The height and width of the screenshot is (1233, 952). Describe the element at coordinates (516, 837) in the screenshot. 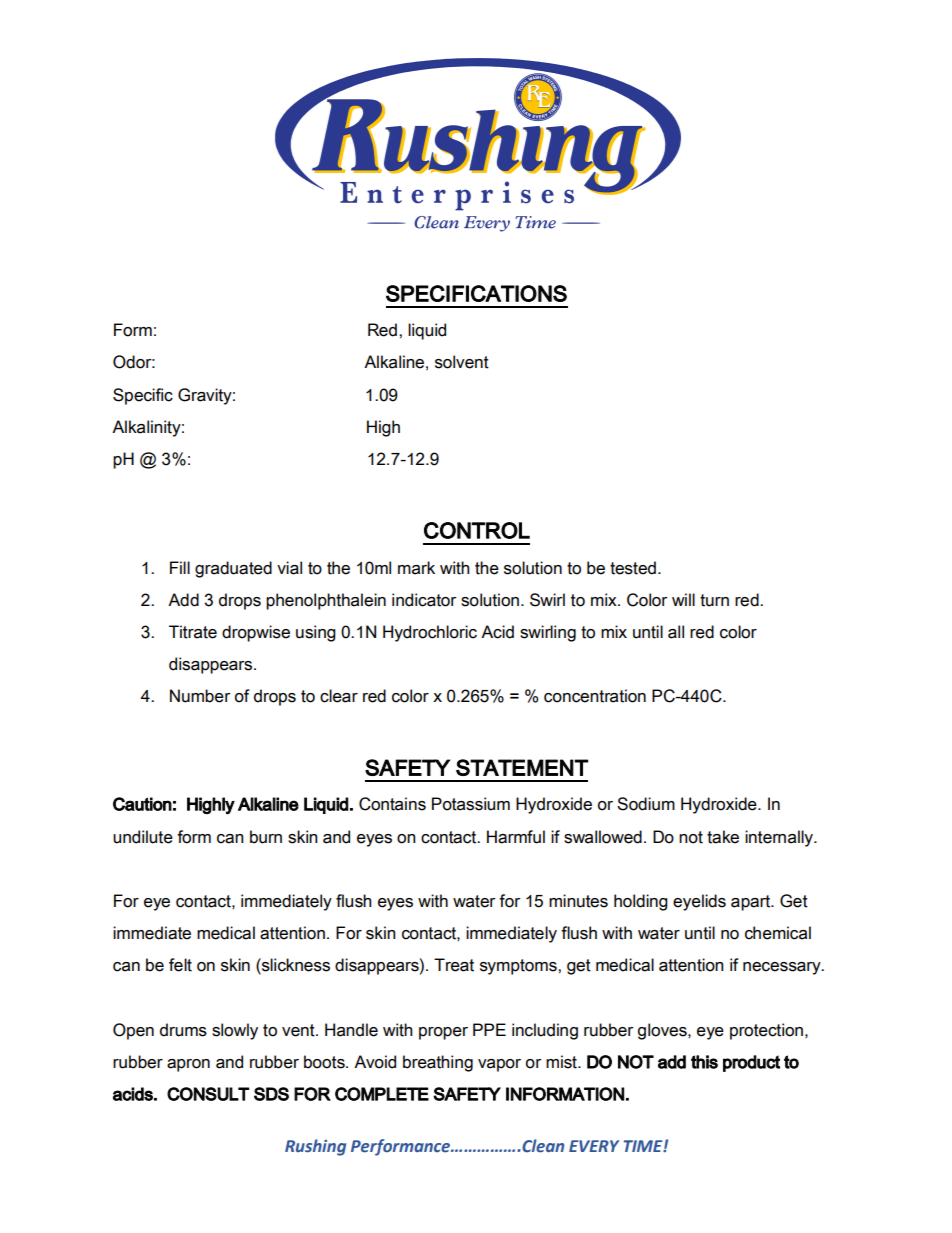

I see `Harmful` at that location.
